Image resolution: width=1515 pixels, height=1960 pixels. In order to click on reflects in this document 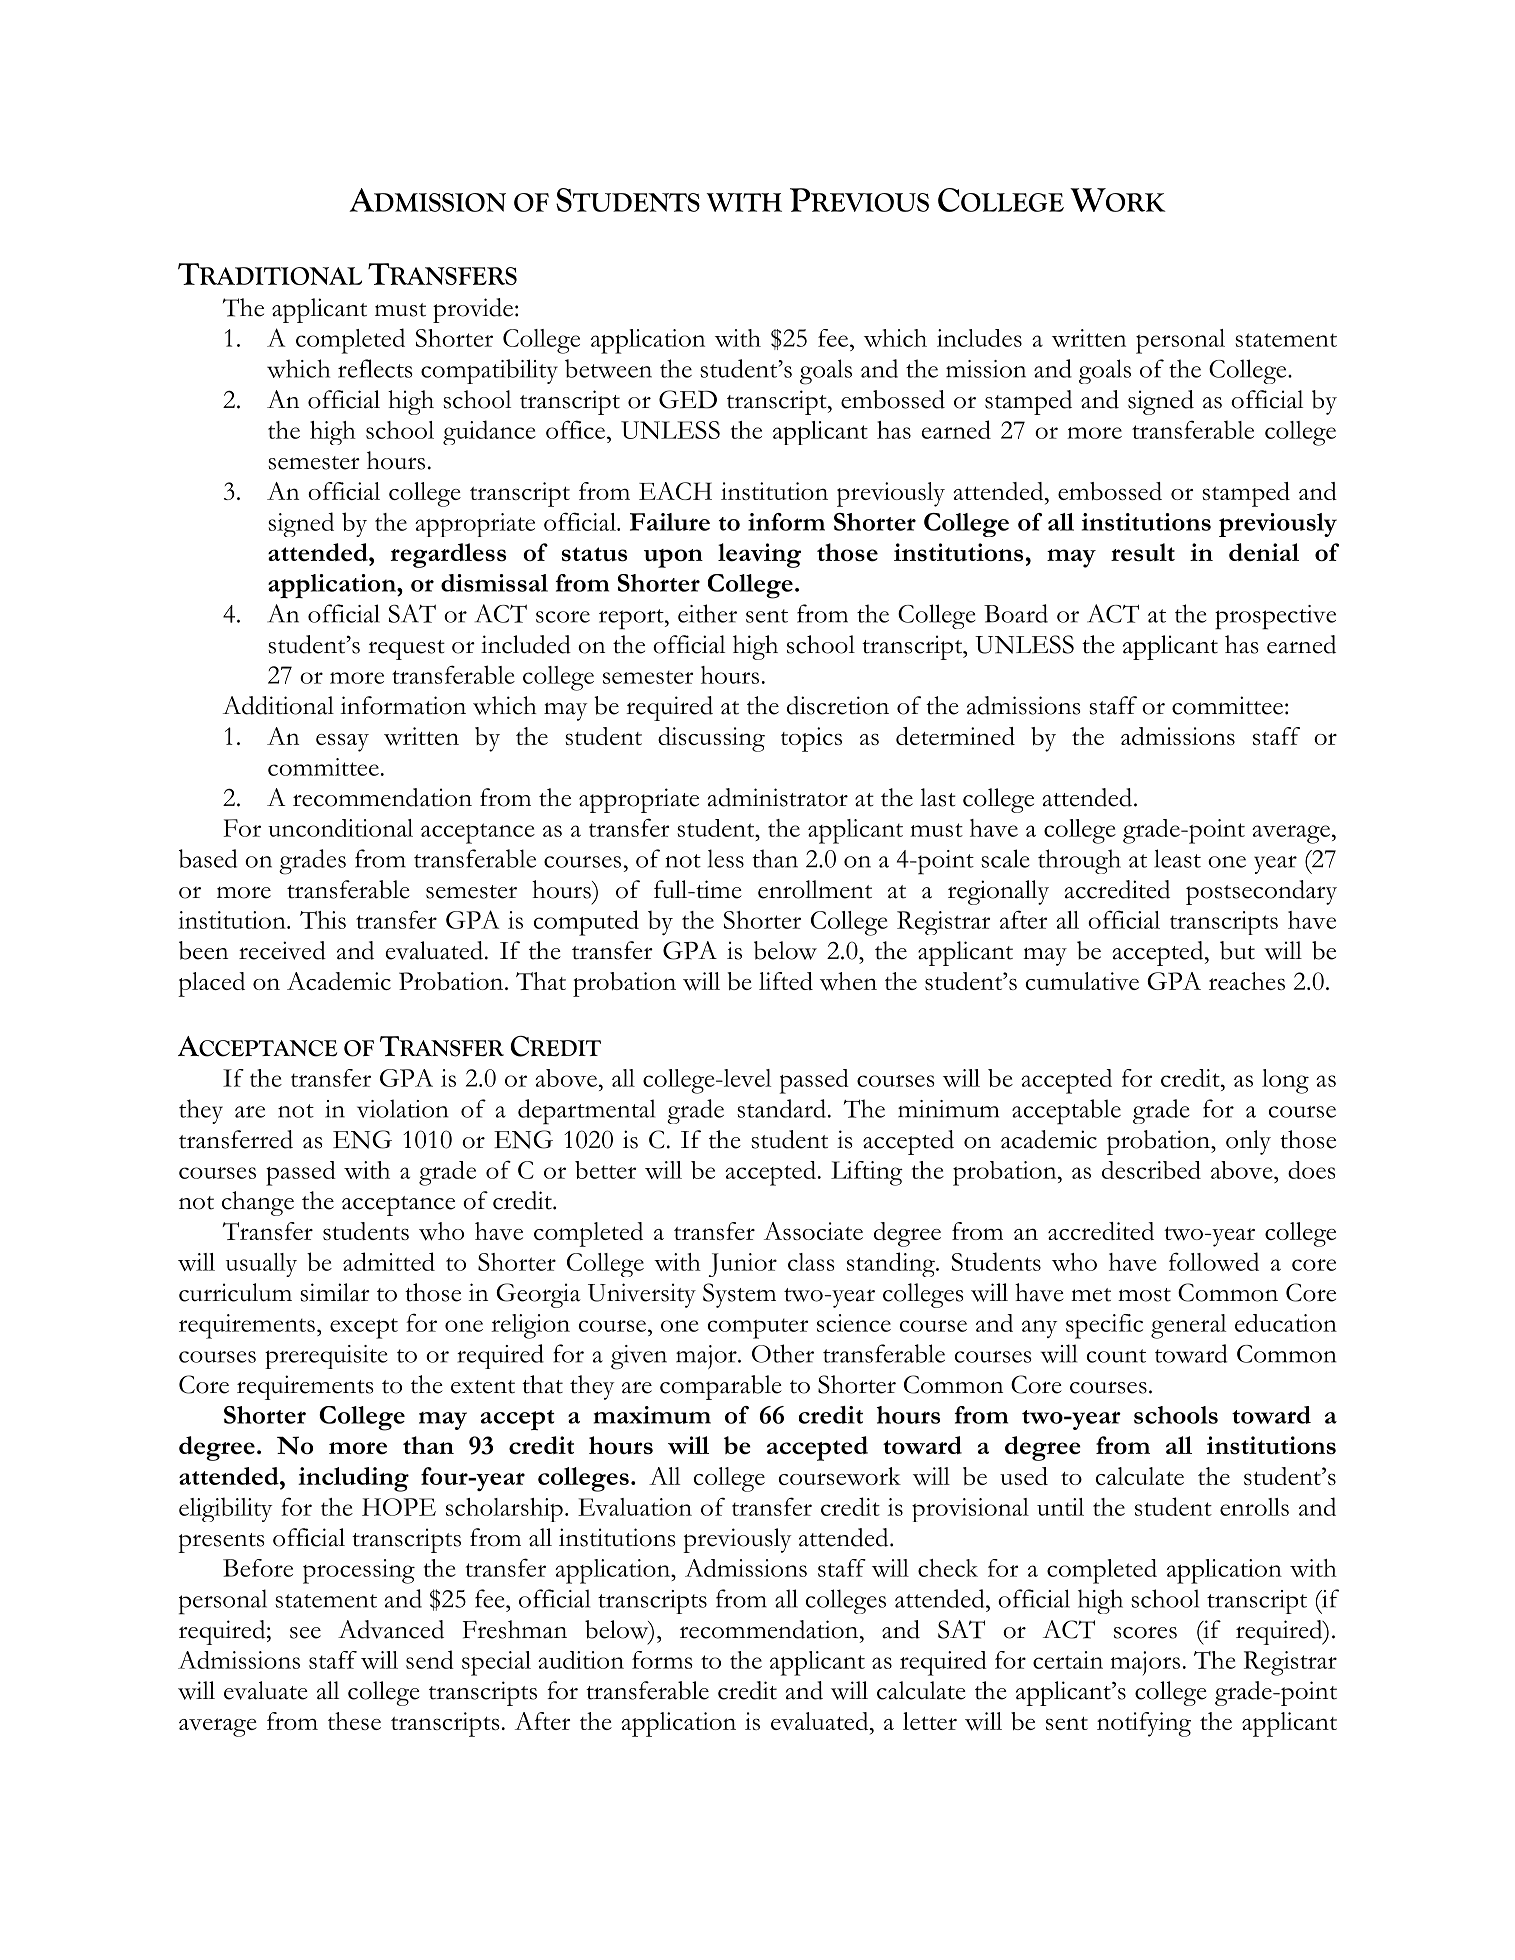, I will do `click(375, 368)`.
